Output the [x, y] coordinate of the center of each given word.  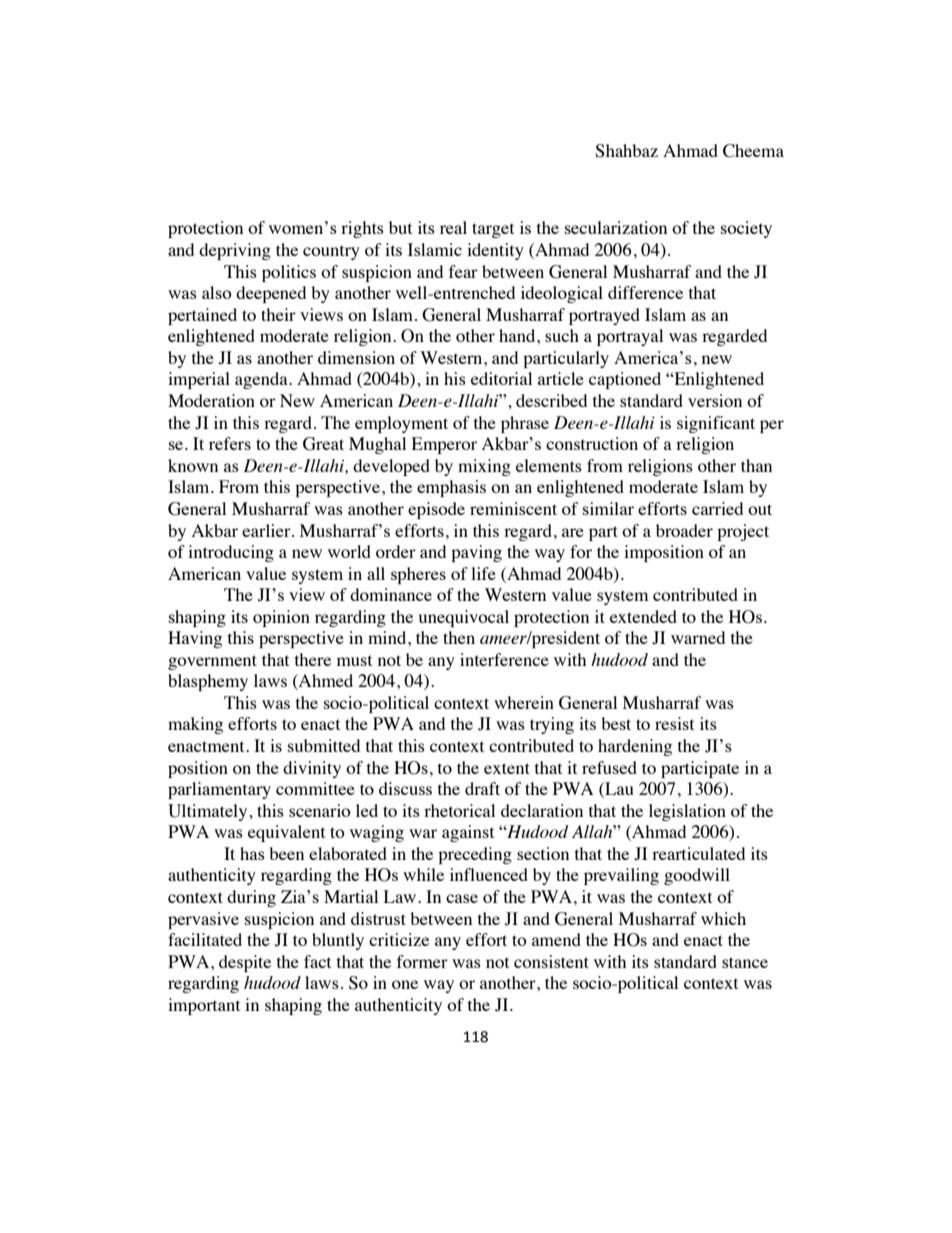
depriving [235, 251]
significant [716, 424]
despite [245, 963]
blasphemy [208, 682]
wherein [524, 702]
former [422, 961]
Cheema [753, 151]
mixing [484, 467]
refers [230, 443]
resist [674, 723]
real [453, 227]
